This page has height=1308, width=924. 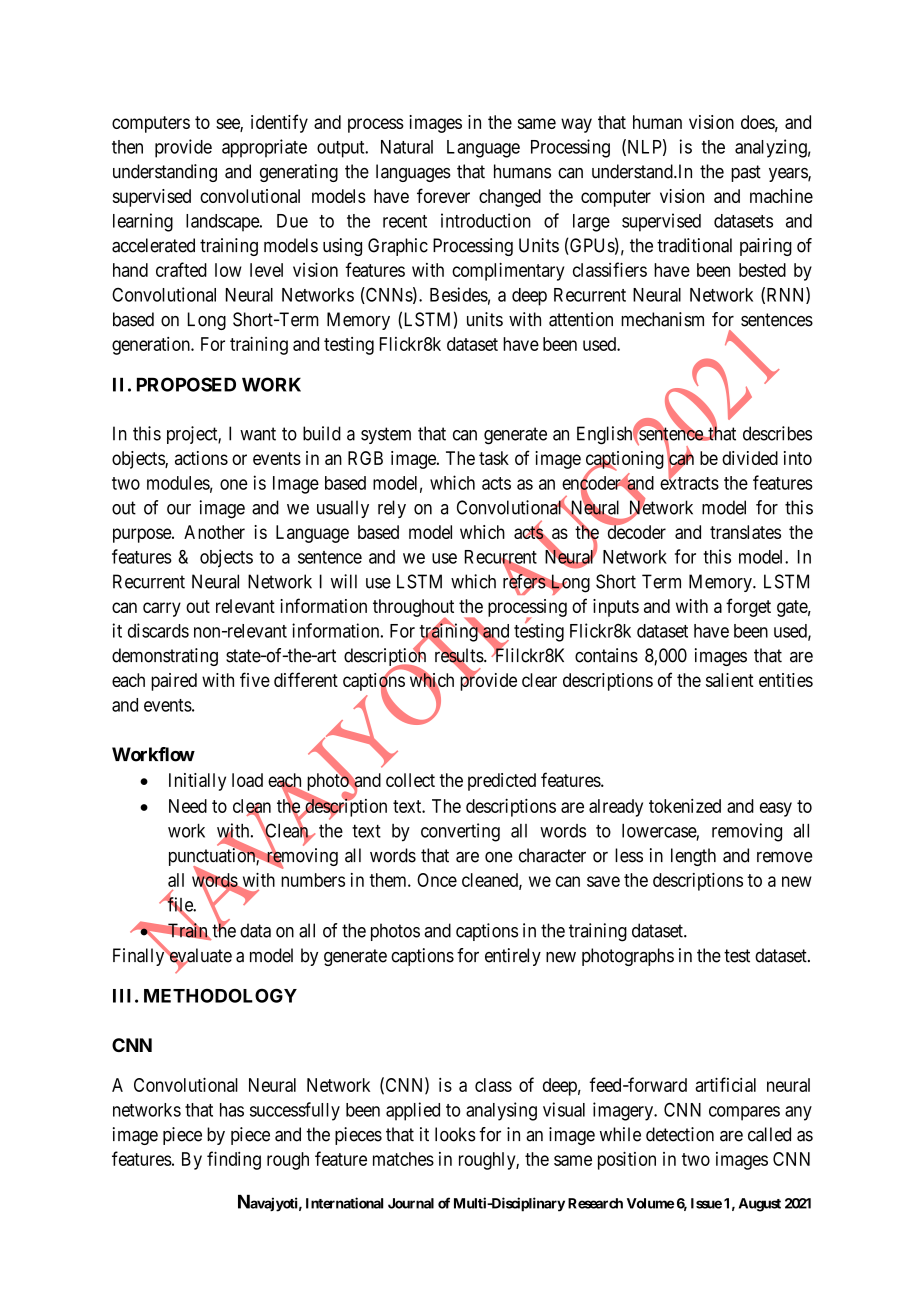 I want to click on paired, so click(x=174, y=682).
